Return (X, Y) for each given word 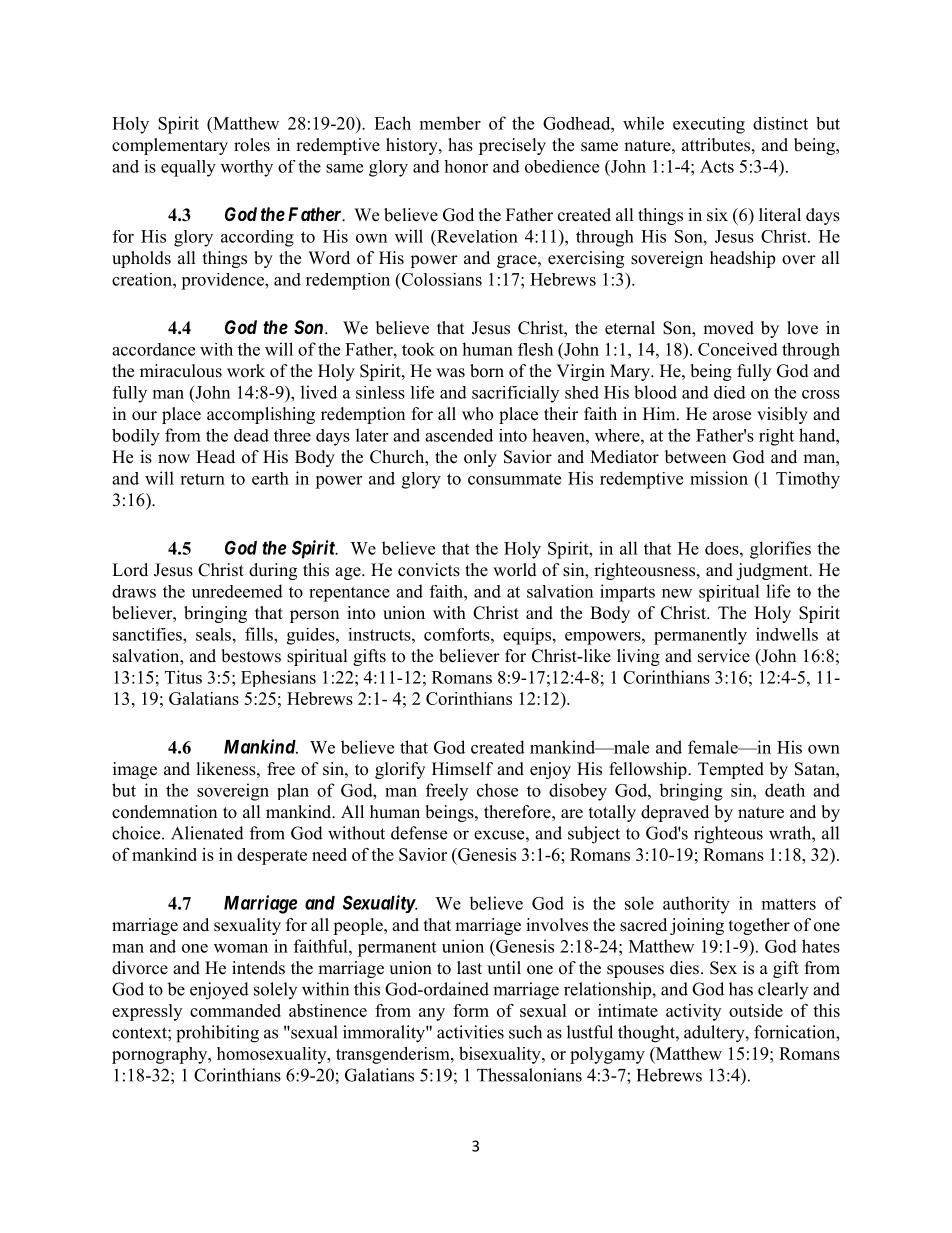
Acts (717, 166)
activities (470, 1032)
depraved (675, 813)
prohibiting (217, 1034)
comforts (458, 634)
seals (213, 634)
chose (497, 790)
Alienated (207, 833)
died (730, 392)
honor (466, 166)
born (487, 371)
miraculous (181, 371)
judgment (773, 571)
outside (756, 1010)
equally (188, 168)
